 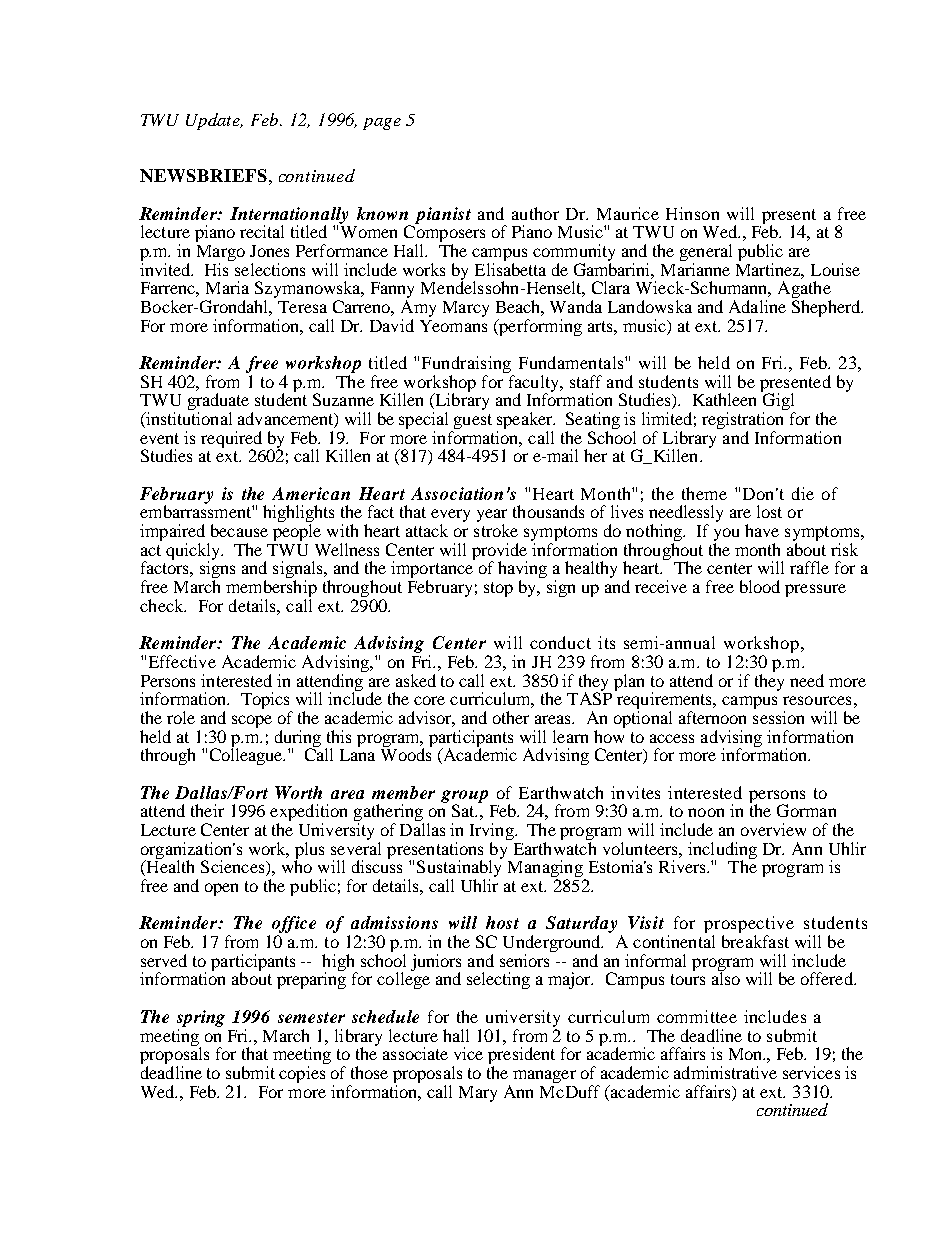 I want to click on president, so click(x=521, y=1057).
